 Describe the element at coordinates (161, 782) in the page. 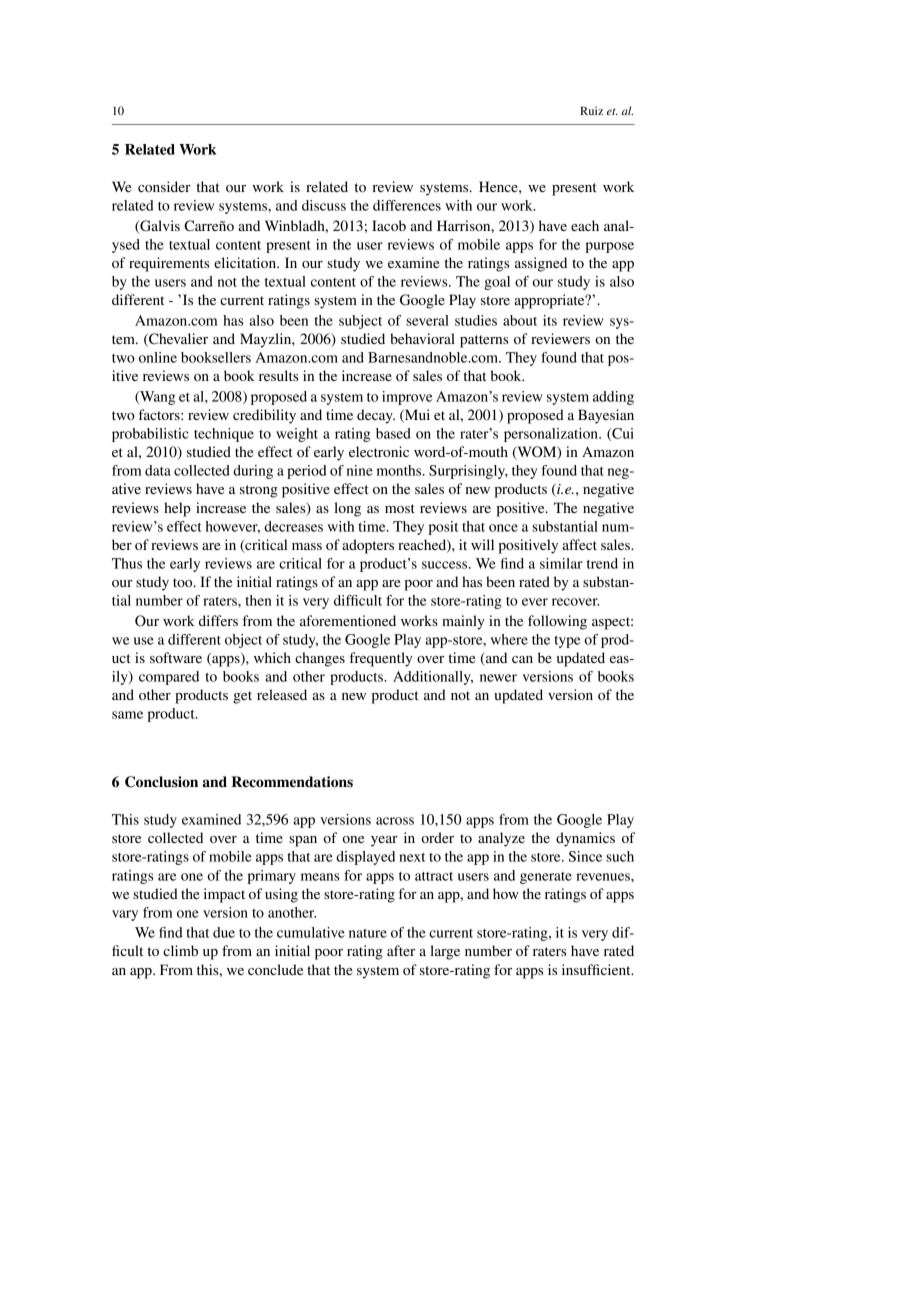

I see `Conclusion` at that location.
